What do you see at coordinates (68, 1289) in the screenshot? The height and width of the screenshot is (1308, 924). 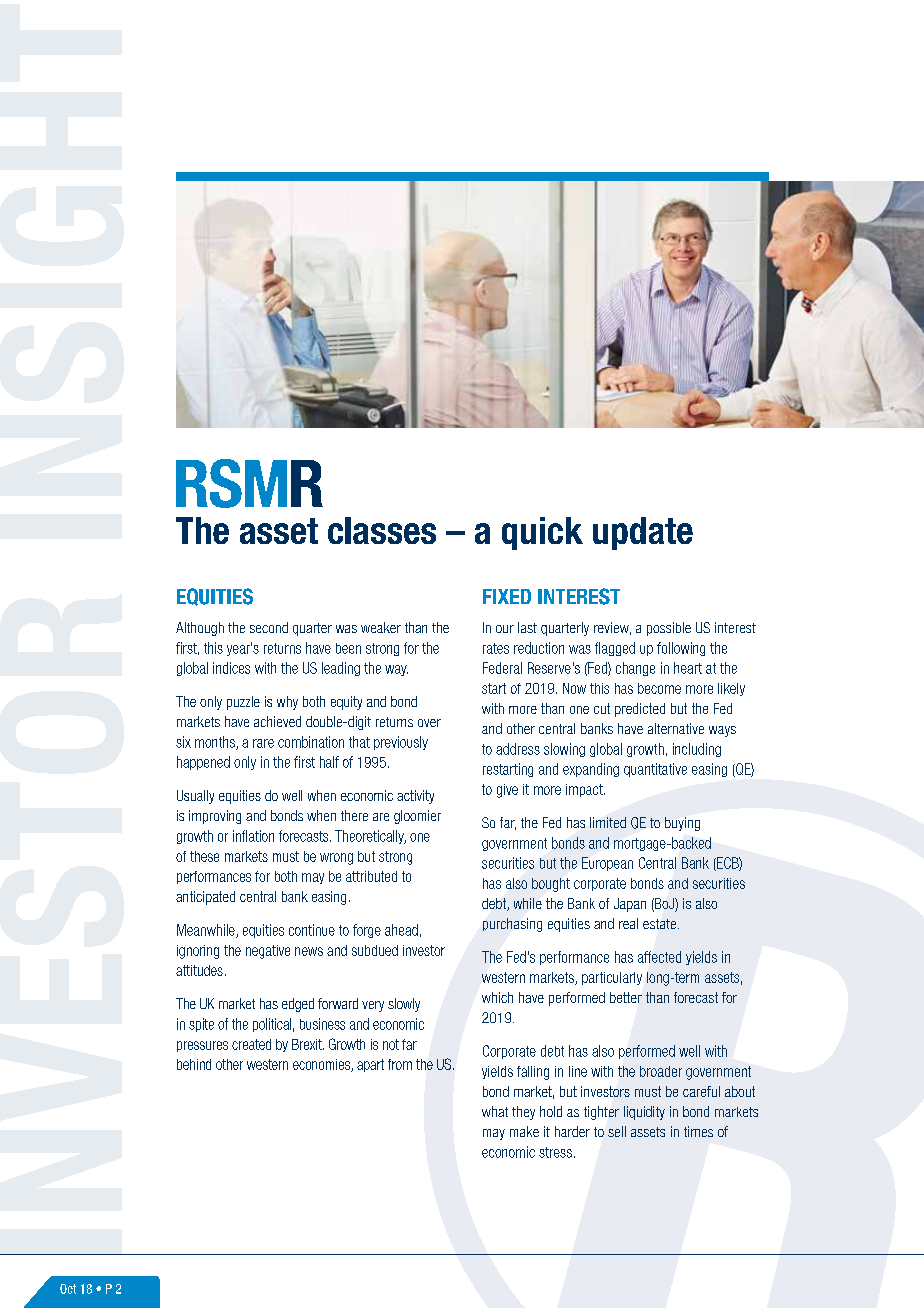 I see `Oct` at bounding box center [68, 1289].
